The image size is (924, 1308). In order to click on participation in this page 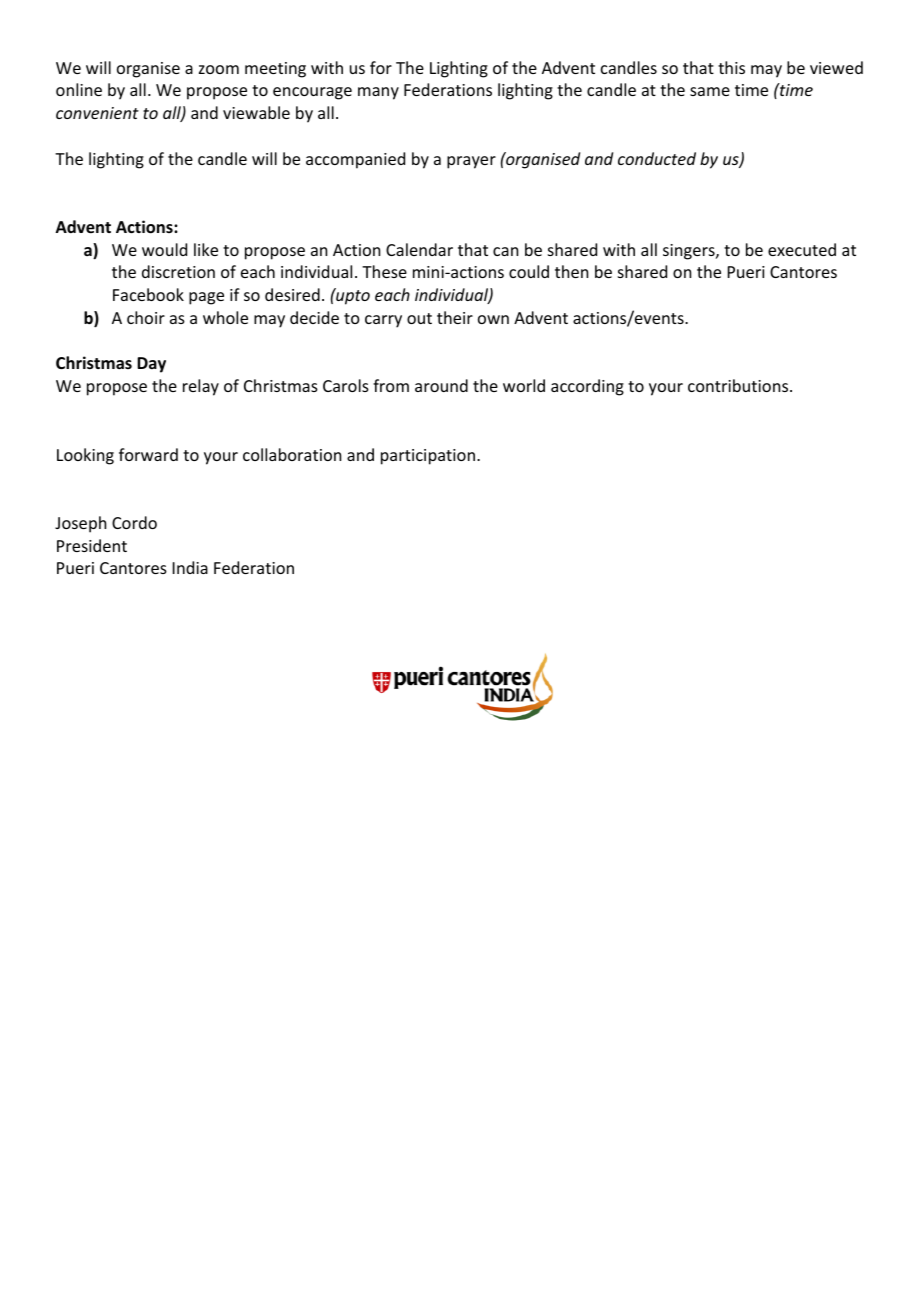, I will do `click(428, 457)`.
